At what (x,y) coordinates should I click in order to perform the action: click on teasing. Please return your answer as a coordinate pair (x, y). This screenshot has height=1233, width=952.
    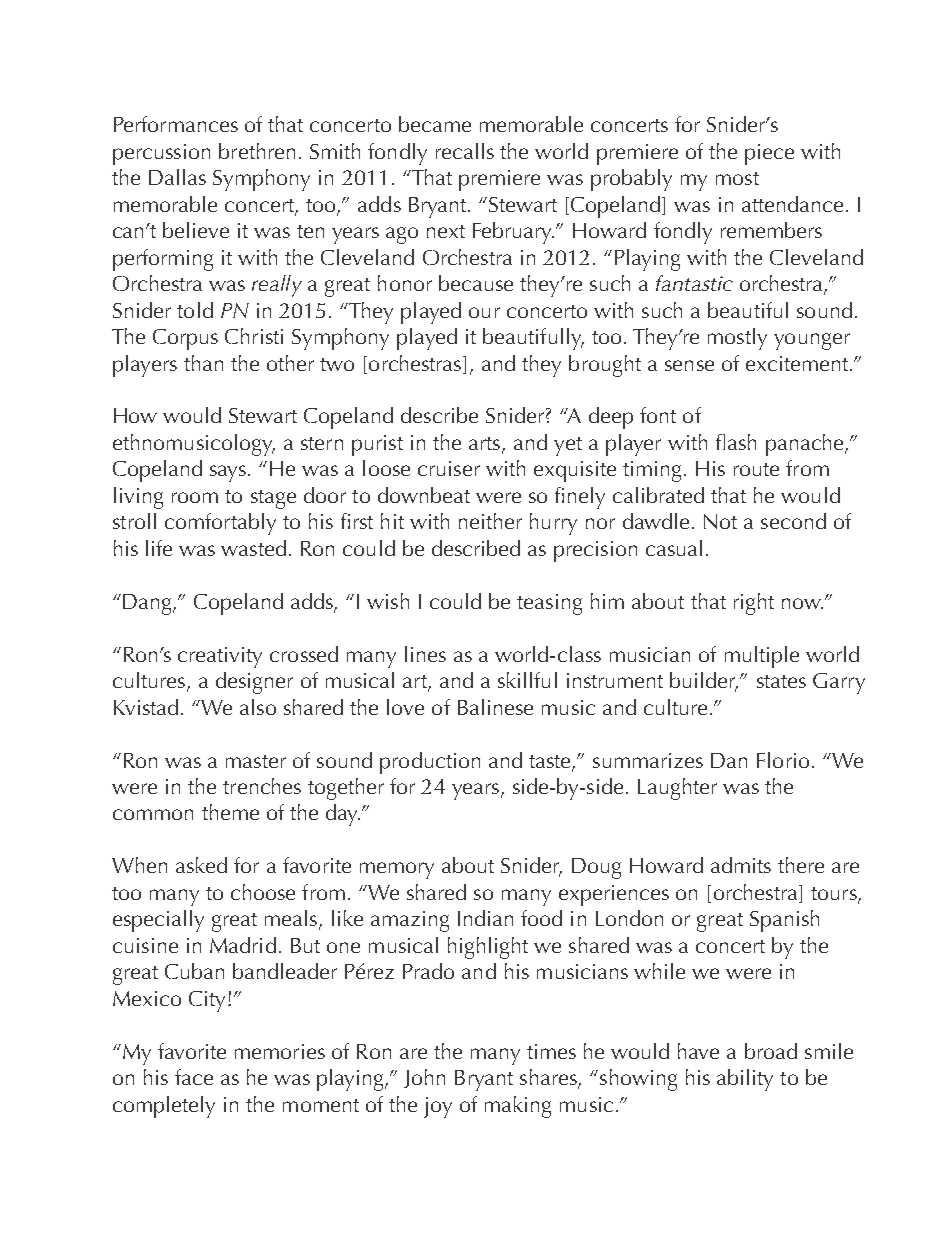
    Looking at the image, I should click on (549, 604).
